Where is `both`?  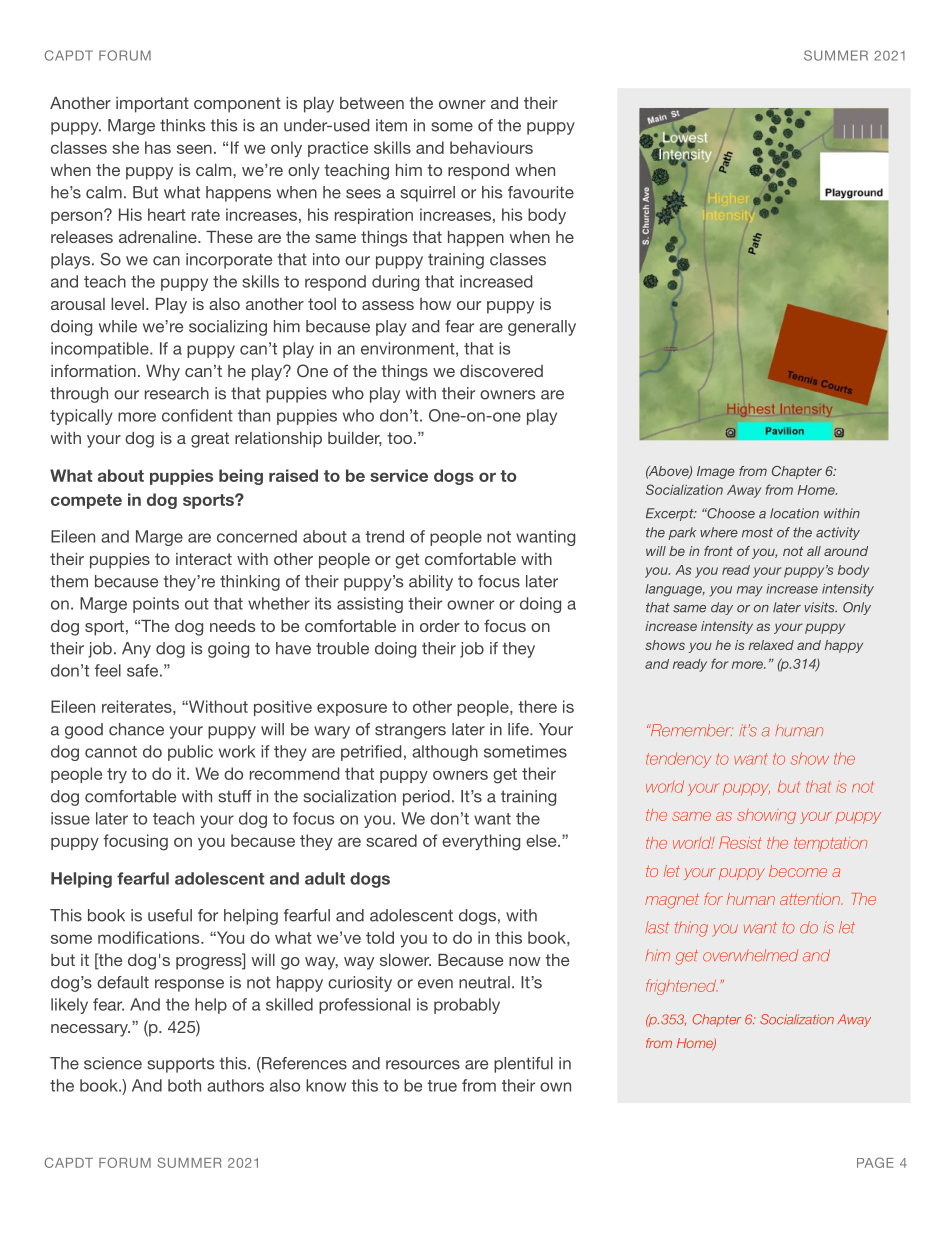
both is located at coordinates (184, 1085).
